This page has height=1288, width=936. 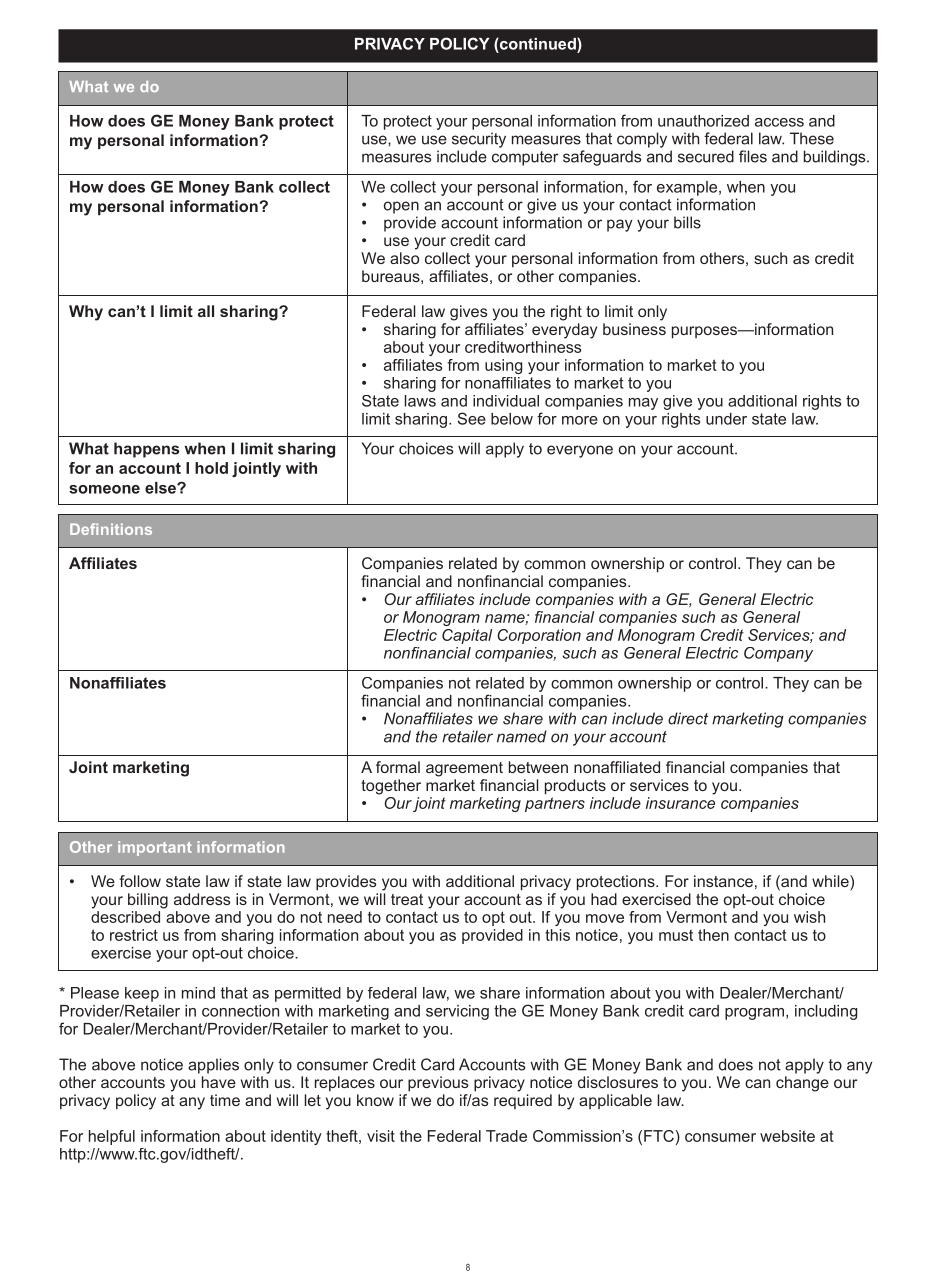 What do you see at coordinates (407, 899) in the page?
I see `treat` at bounding box center [407, 899].
